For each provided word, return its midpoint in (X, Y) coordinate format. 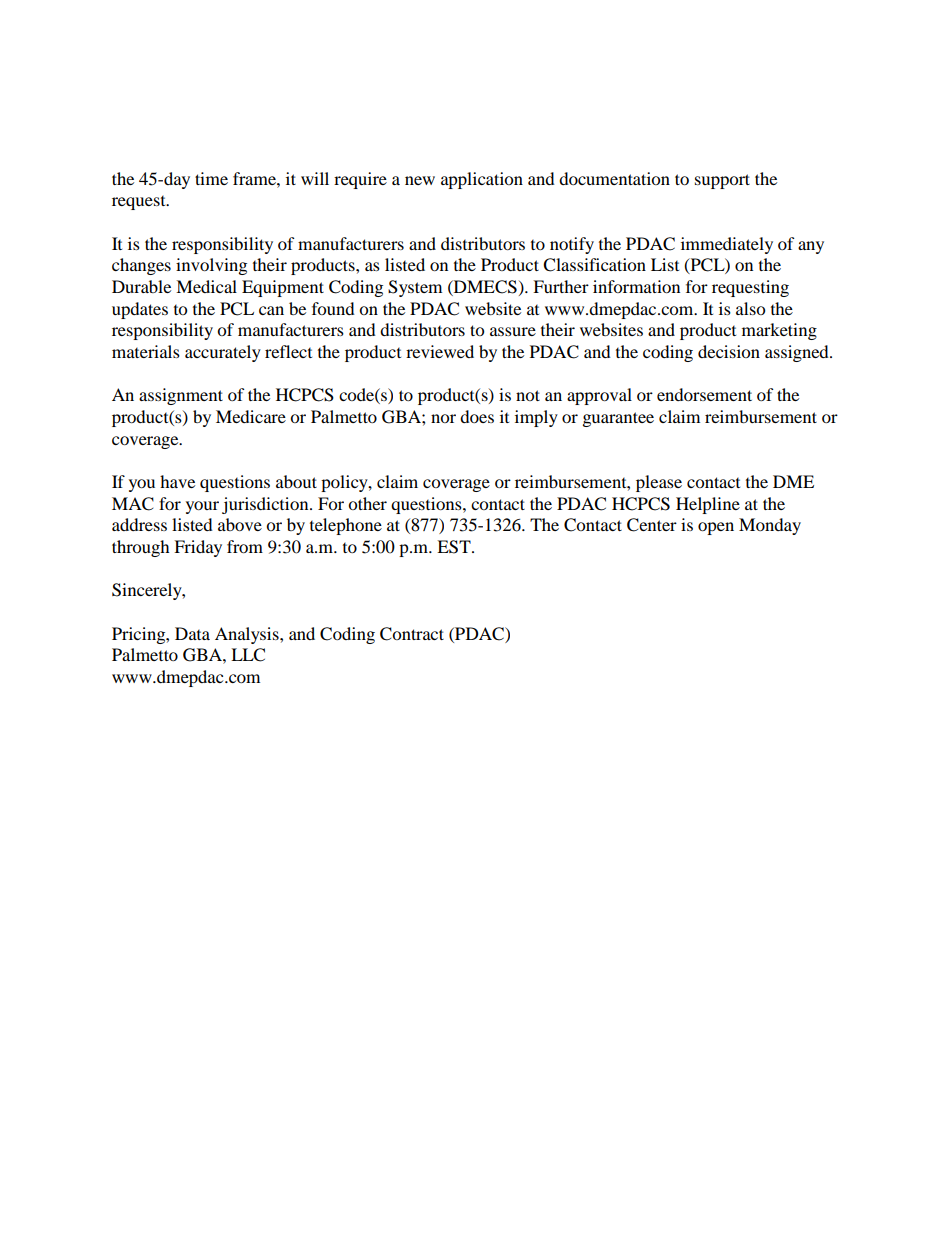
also (750, 308)
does (477, 416)
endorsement (704, 394)
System (415, 288)
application (482, 180)
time (211, 178)
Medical (206, 286)
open (716, 528)
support (722, 181)
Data (192, 633)
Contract (412, 634)
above (240, 524)
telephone (346, 526)
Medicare (251, 416)
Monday (770, 526)
